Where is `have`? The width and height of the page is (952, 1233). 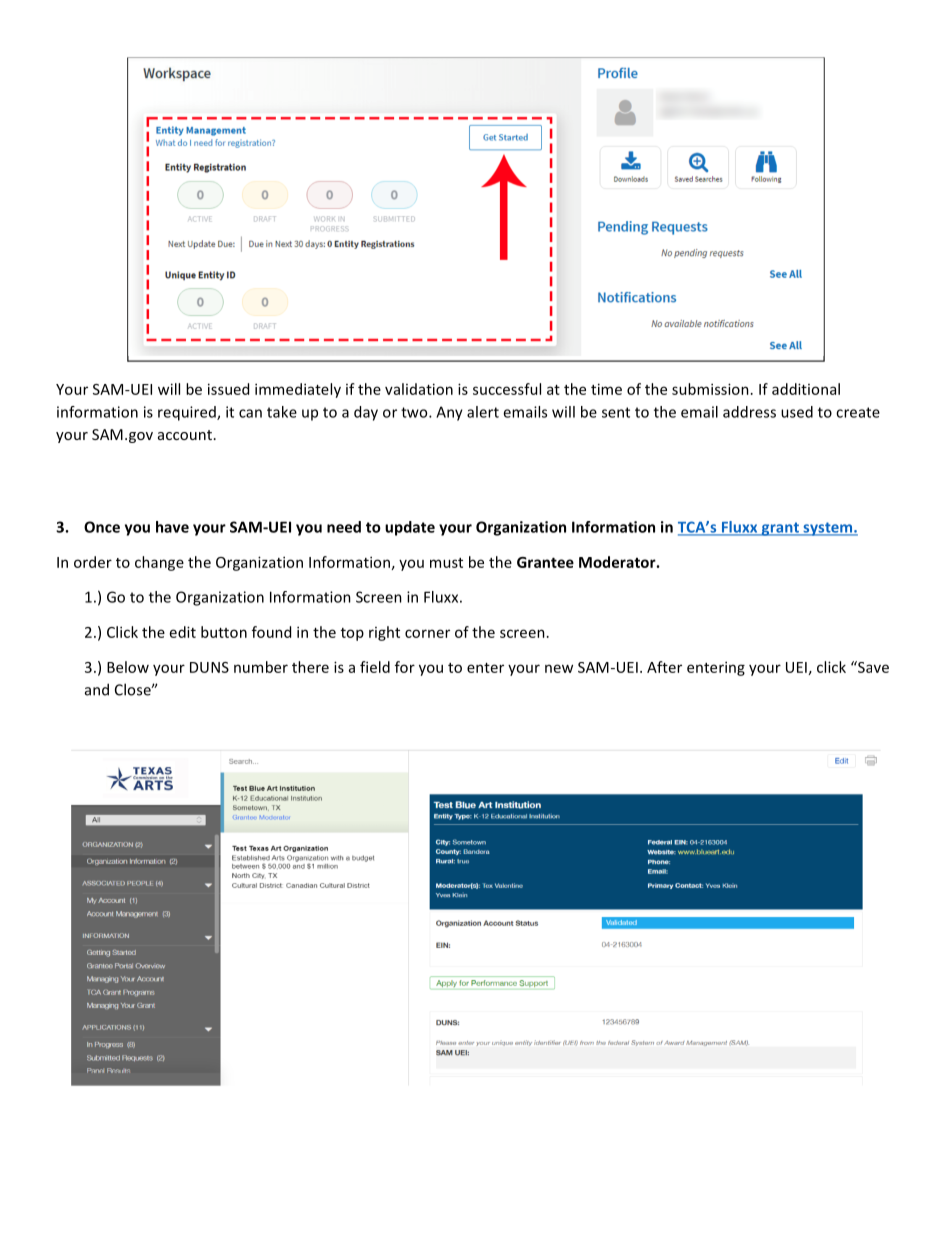 have is located at coordinates (172, 527).
